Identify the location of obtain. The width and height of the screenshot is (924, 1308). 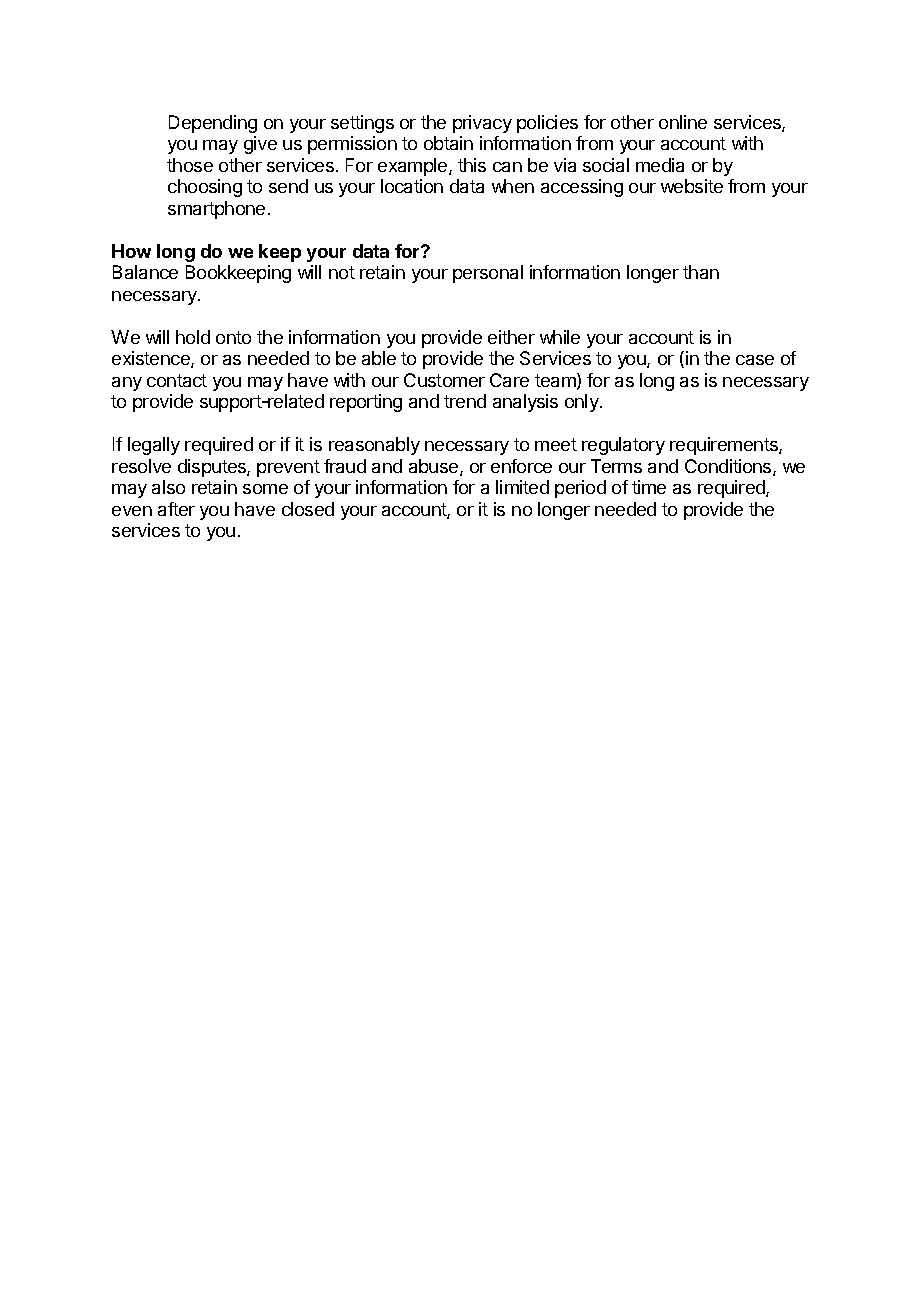
(448, 143).
